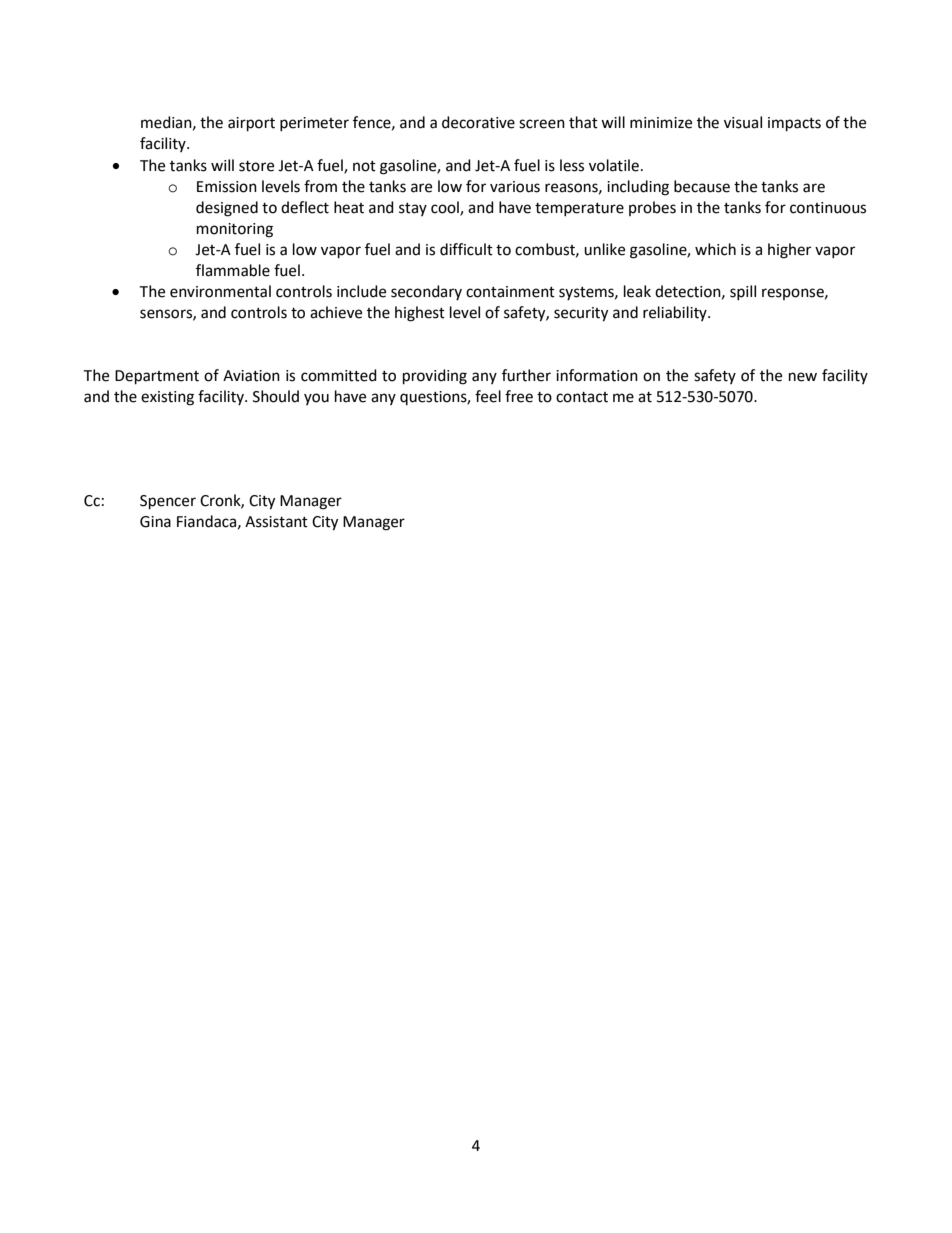 The height and width of the screenshot is (1233, 952). Describe the element at coordinates (715, 249) in the screenshot. I see `which` at that location.
